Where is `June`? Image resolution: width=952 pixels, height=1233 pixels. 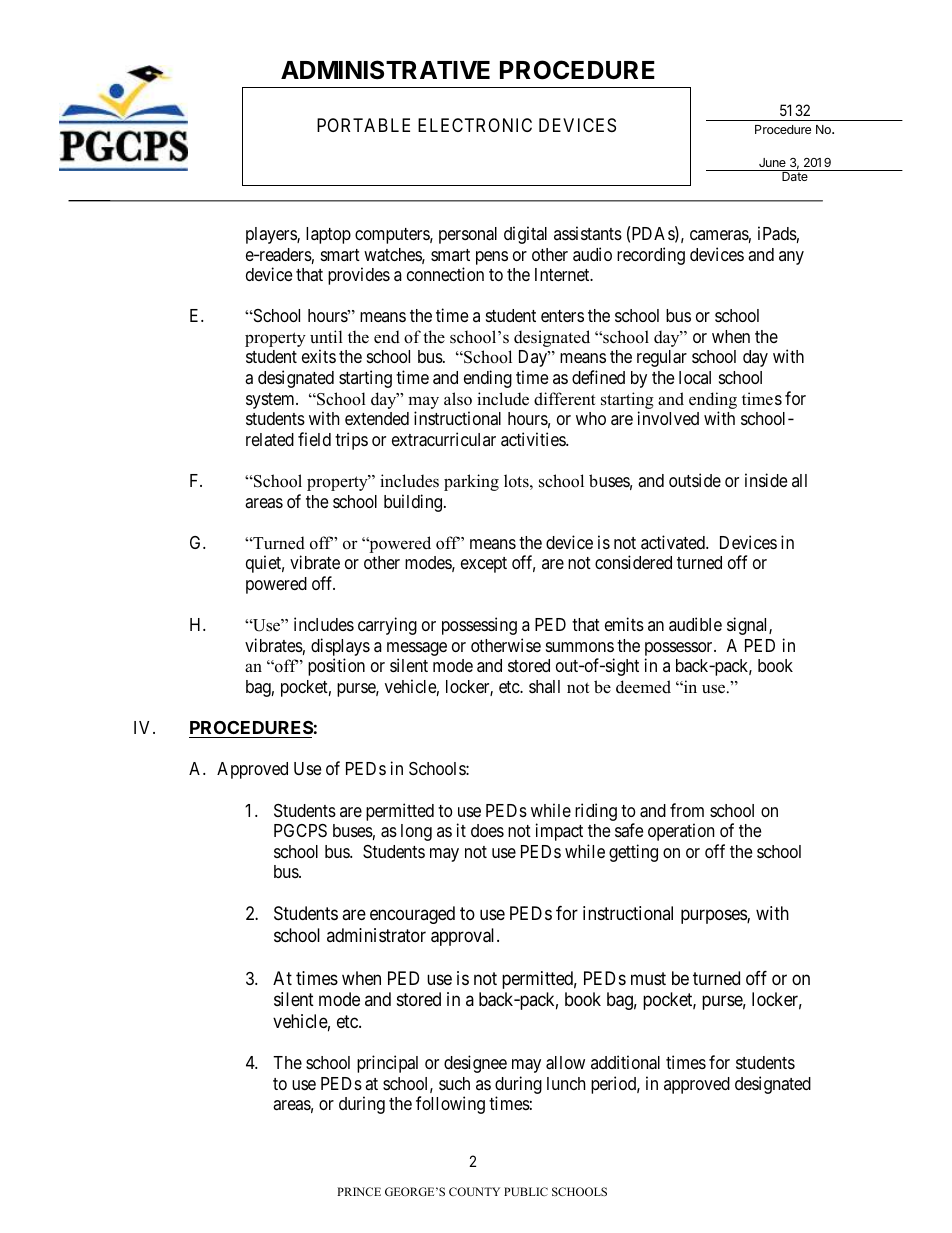 June is located at coordinates (772, 162).
